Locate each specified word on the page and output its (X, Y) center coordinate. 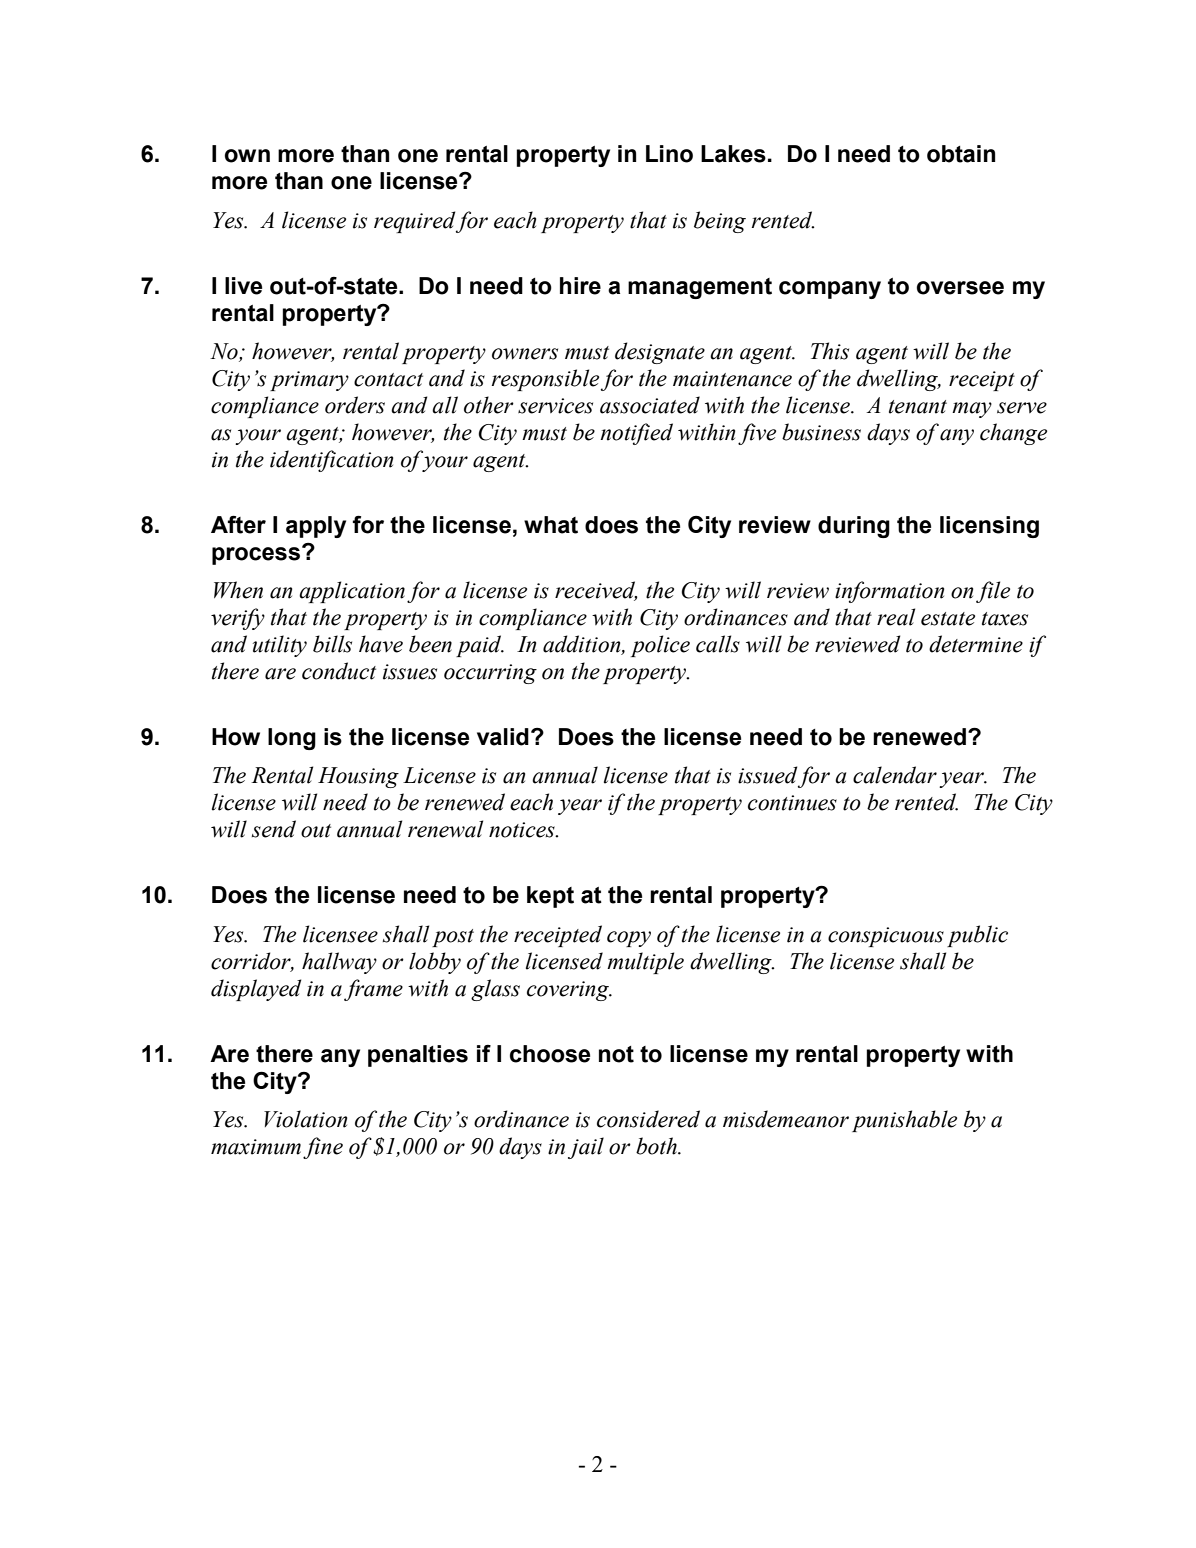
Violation (305, 1119)
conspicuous (886, 937)
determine (976, 644)
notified (636, 434)
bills (332, 644)
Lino (669, 154)
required (414, 222)
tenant (918, 407)
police (660, 646)
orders (355, 405)
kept (550, 897)
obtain (961, 154)
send (274, 829)
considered (648, 1119)
